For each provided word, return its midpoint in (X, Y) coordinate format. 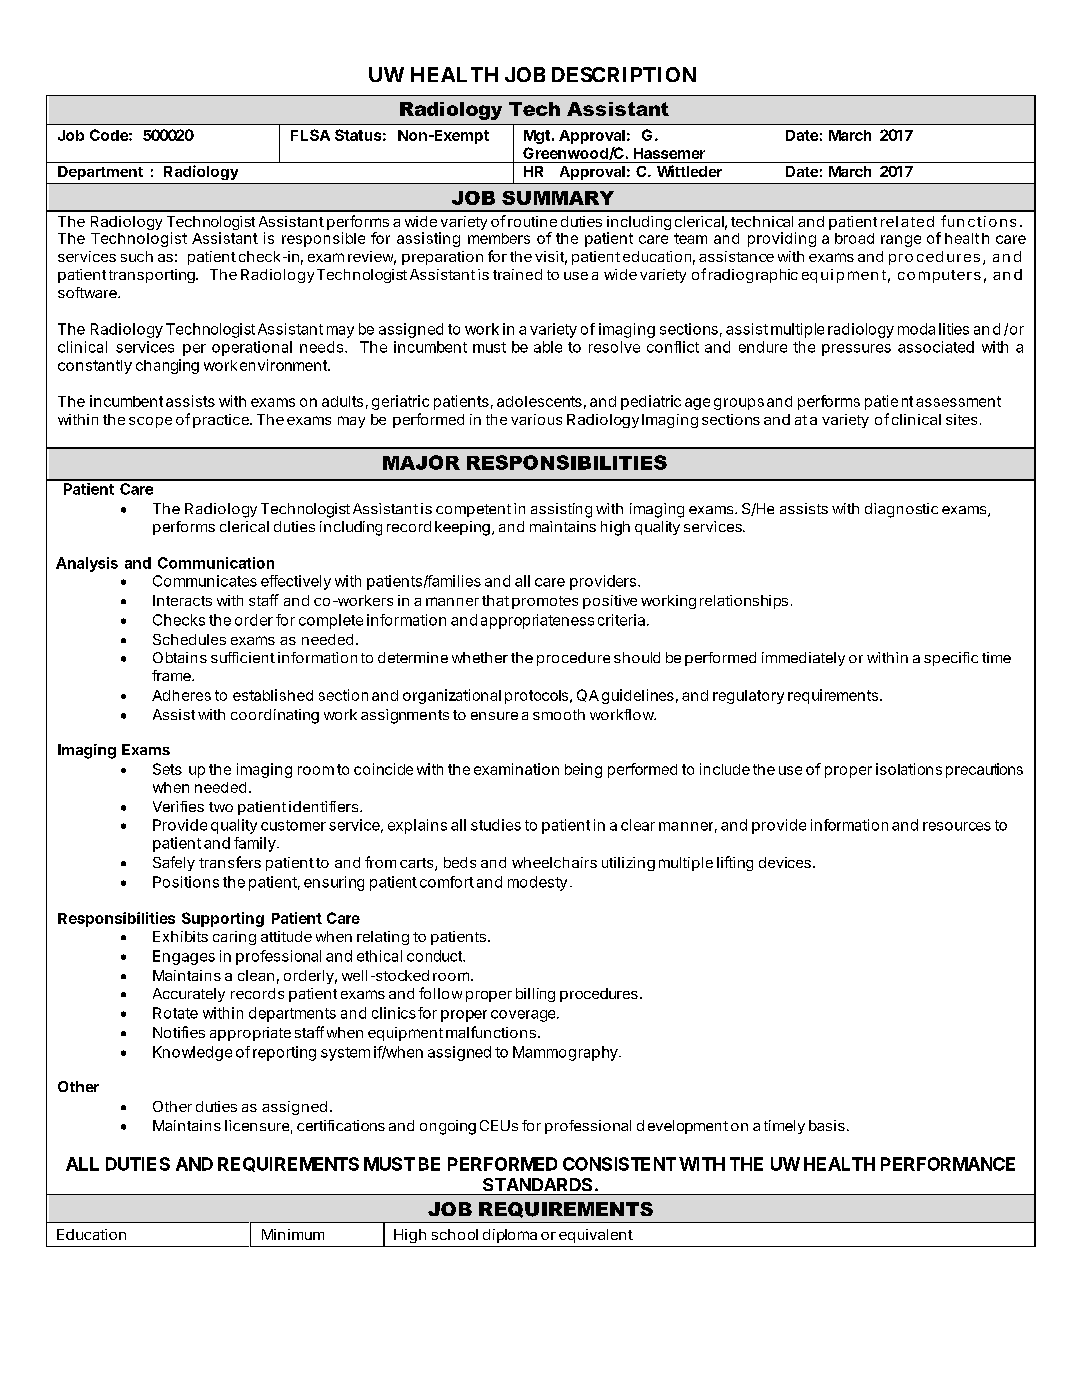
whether (480, 657)
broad (854, 238)
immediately (803, 659)
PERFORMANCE (948, 1164)
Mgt (537, 137)
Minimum (293, 1234)
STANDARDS (537, 1184)
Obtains (180, 657)
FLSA (310, 135)
